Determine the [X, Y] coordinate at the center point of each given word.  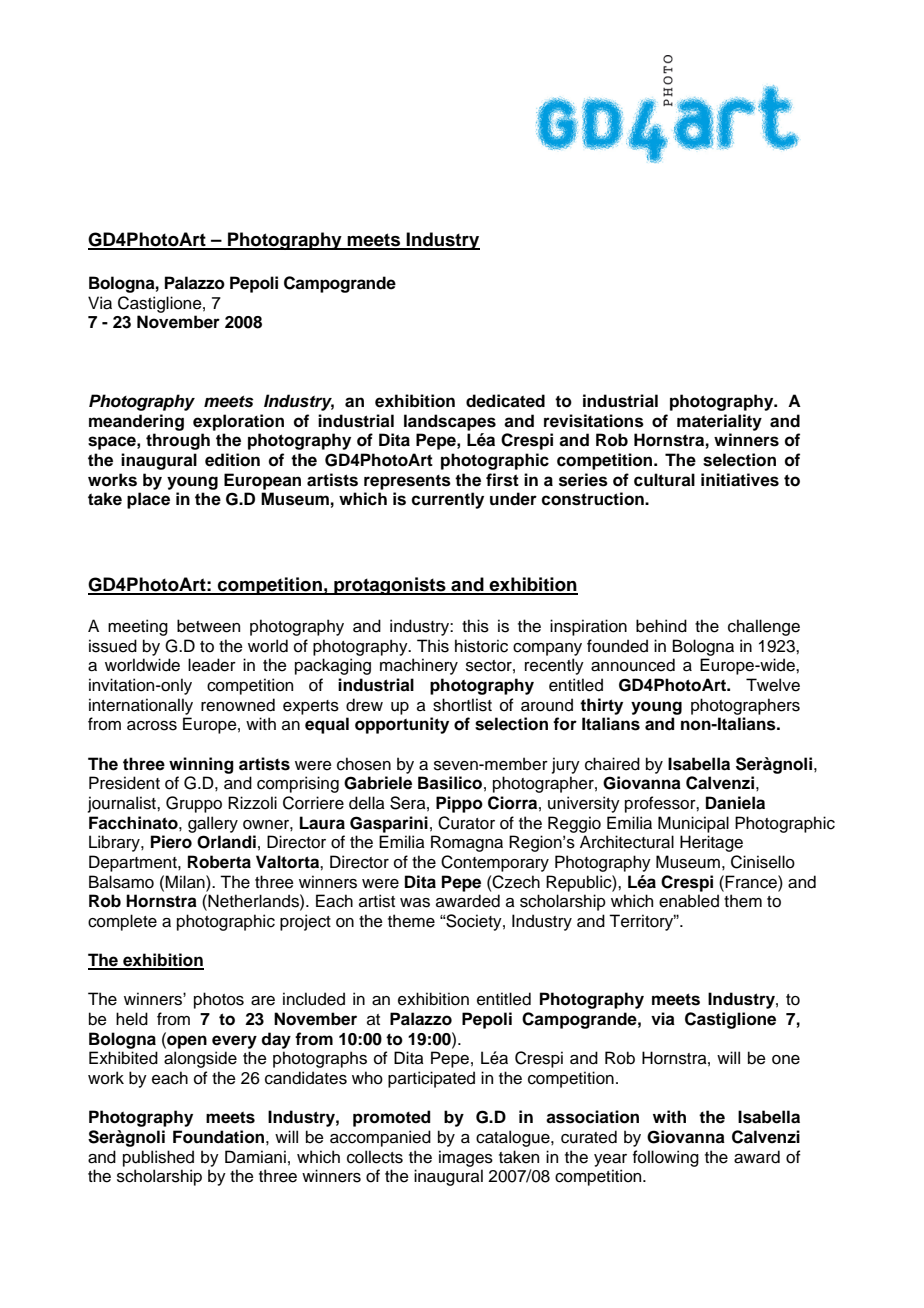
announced [633, 665]
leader [212, 665]
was [415, 903]
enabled [689, 901]
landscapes [450, 422]
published [158, 1158]
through [178, 441]
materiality [719, 422]
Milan [186, 882]
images [466, 1158]
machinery [419, 666]
